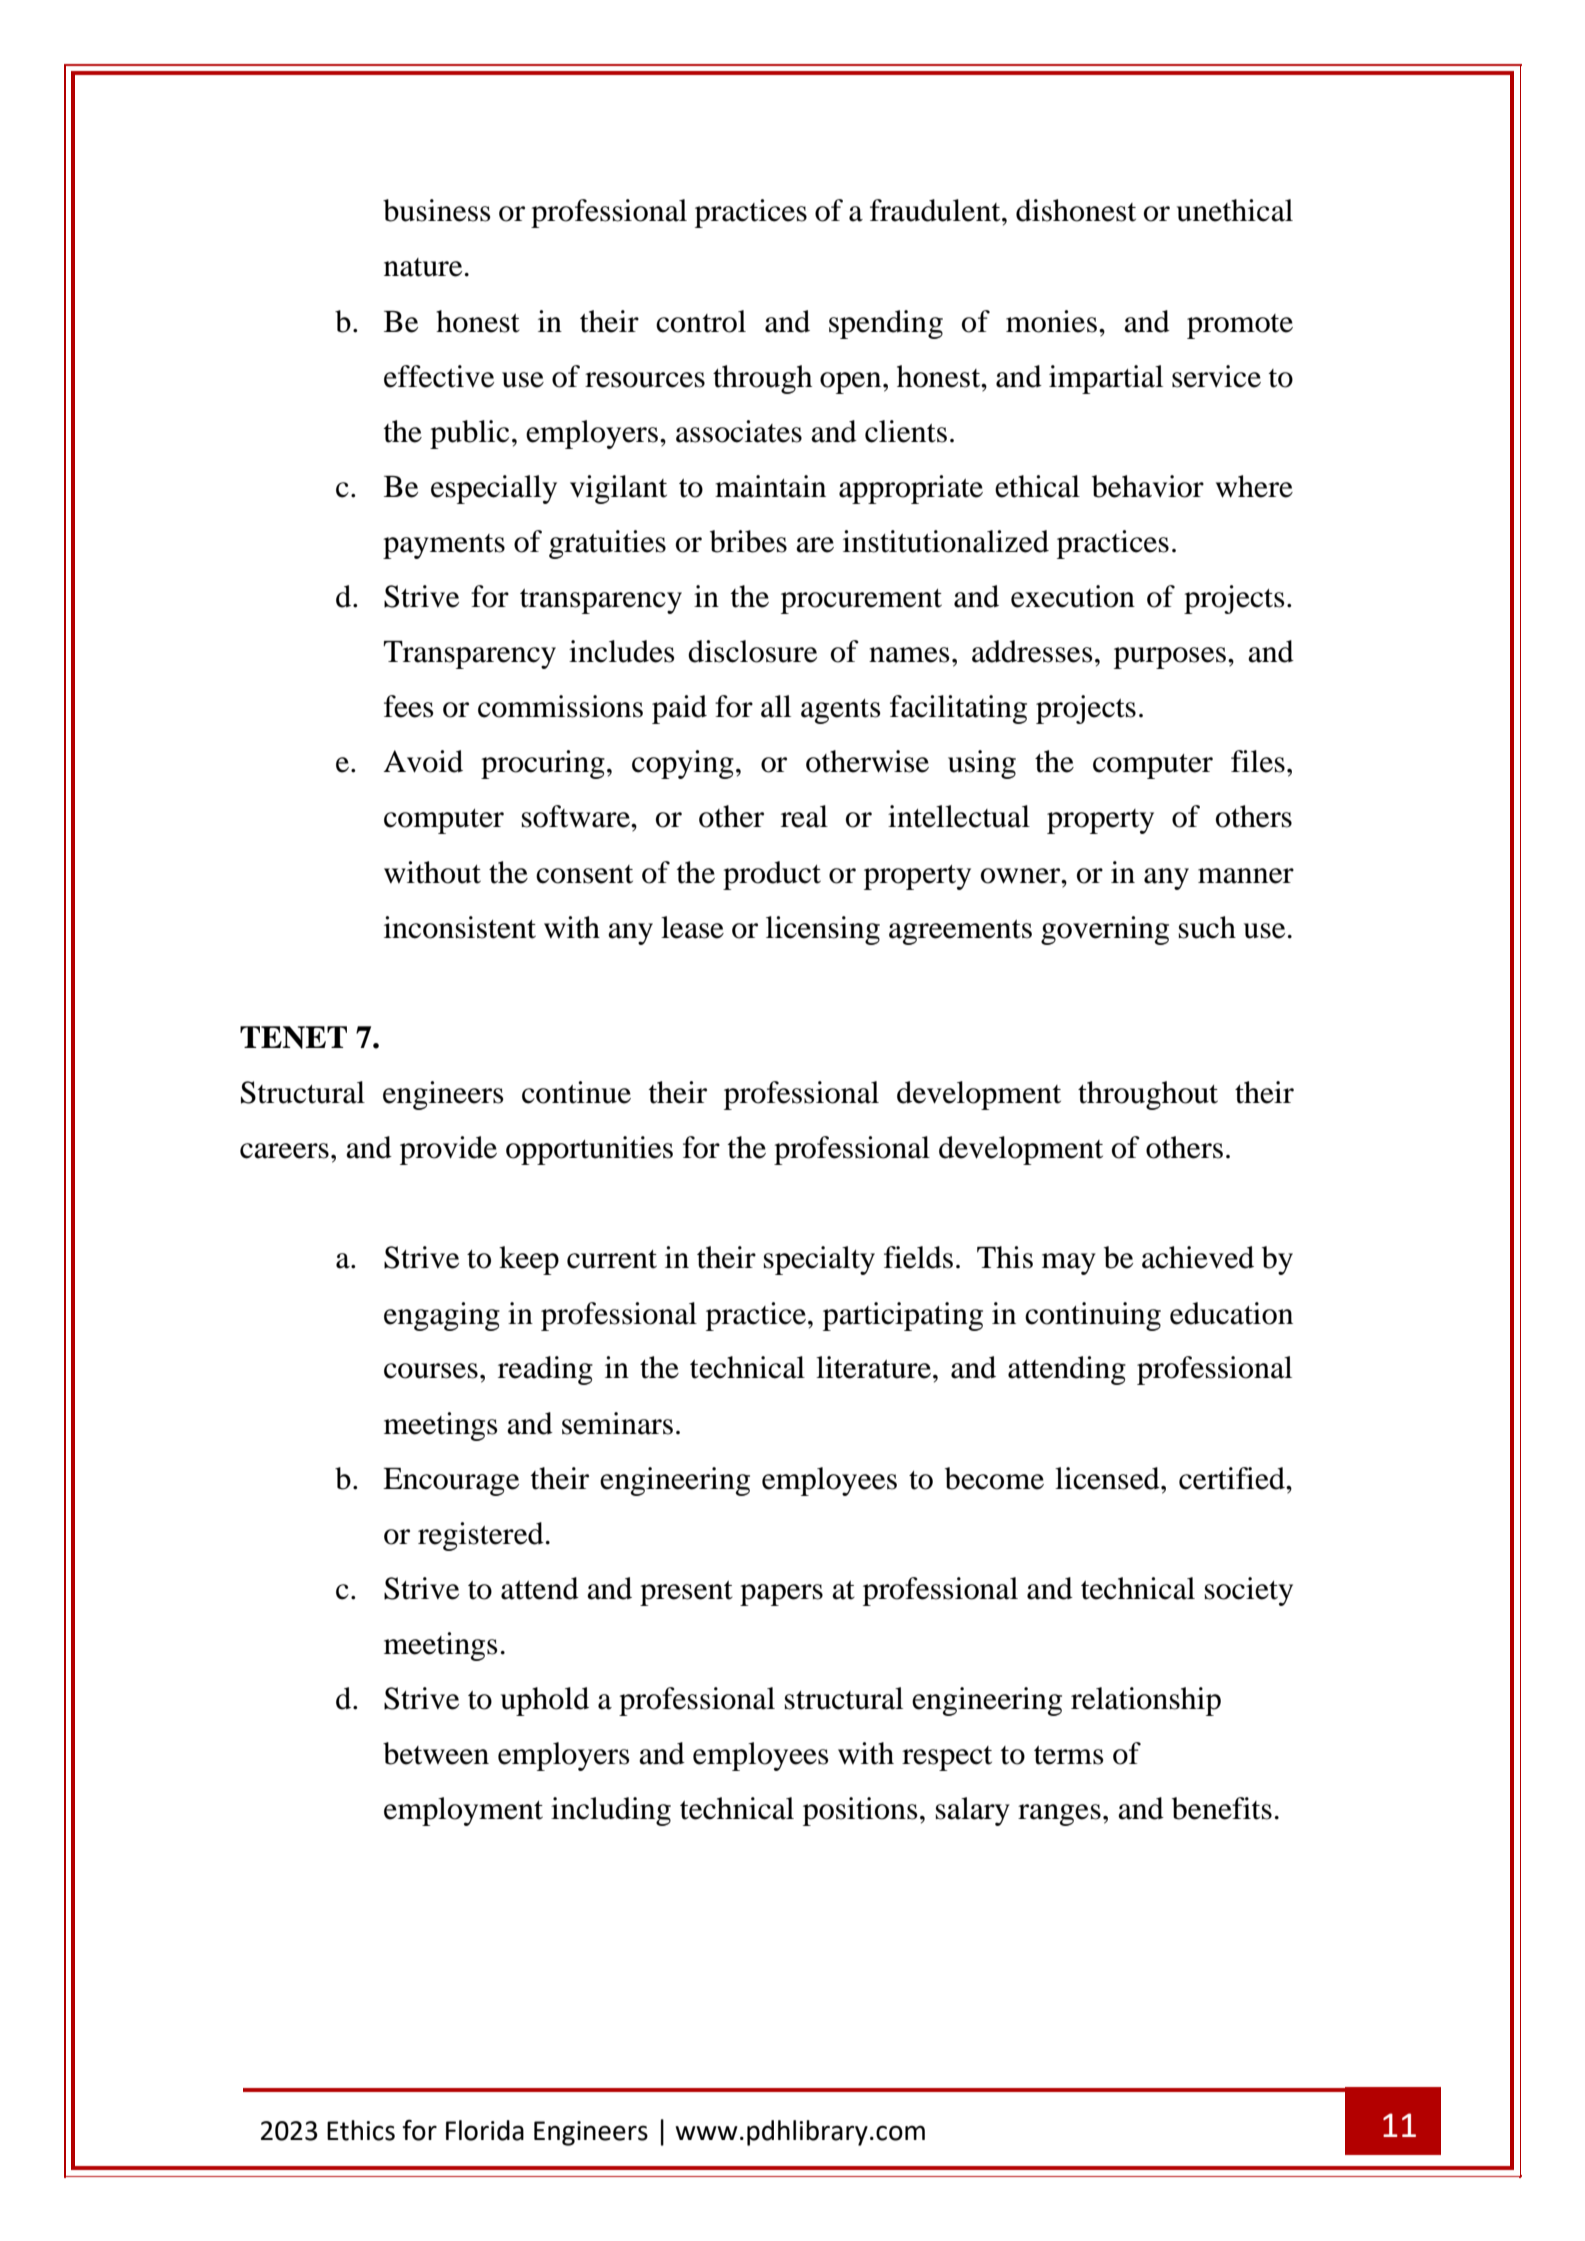  Describe the element at coordinates (701, 321) in the screenshot. I see `control` at that location.
